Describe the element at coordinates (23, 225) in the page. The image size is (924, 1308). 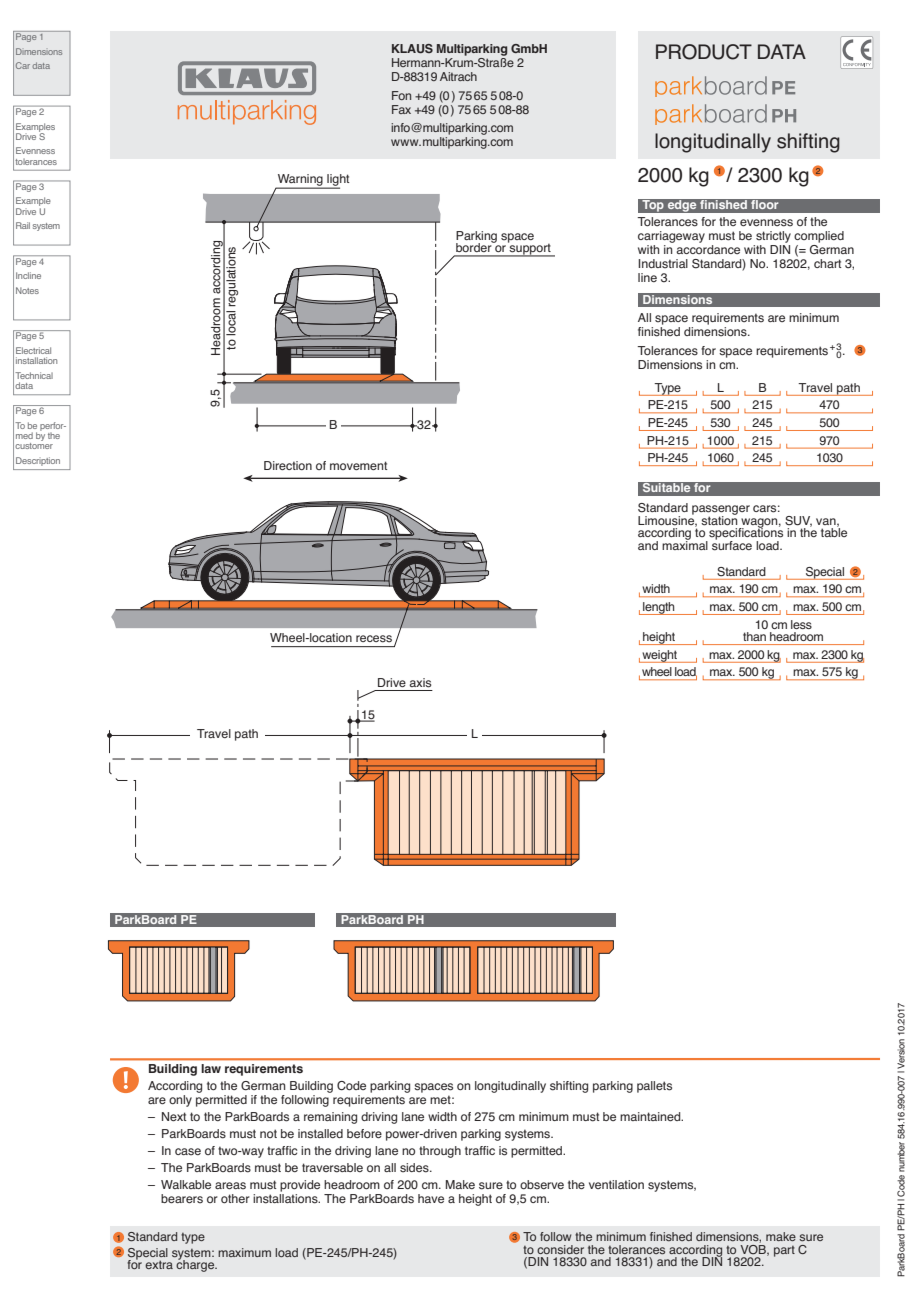
I see `Rail` at that location.
